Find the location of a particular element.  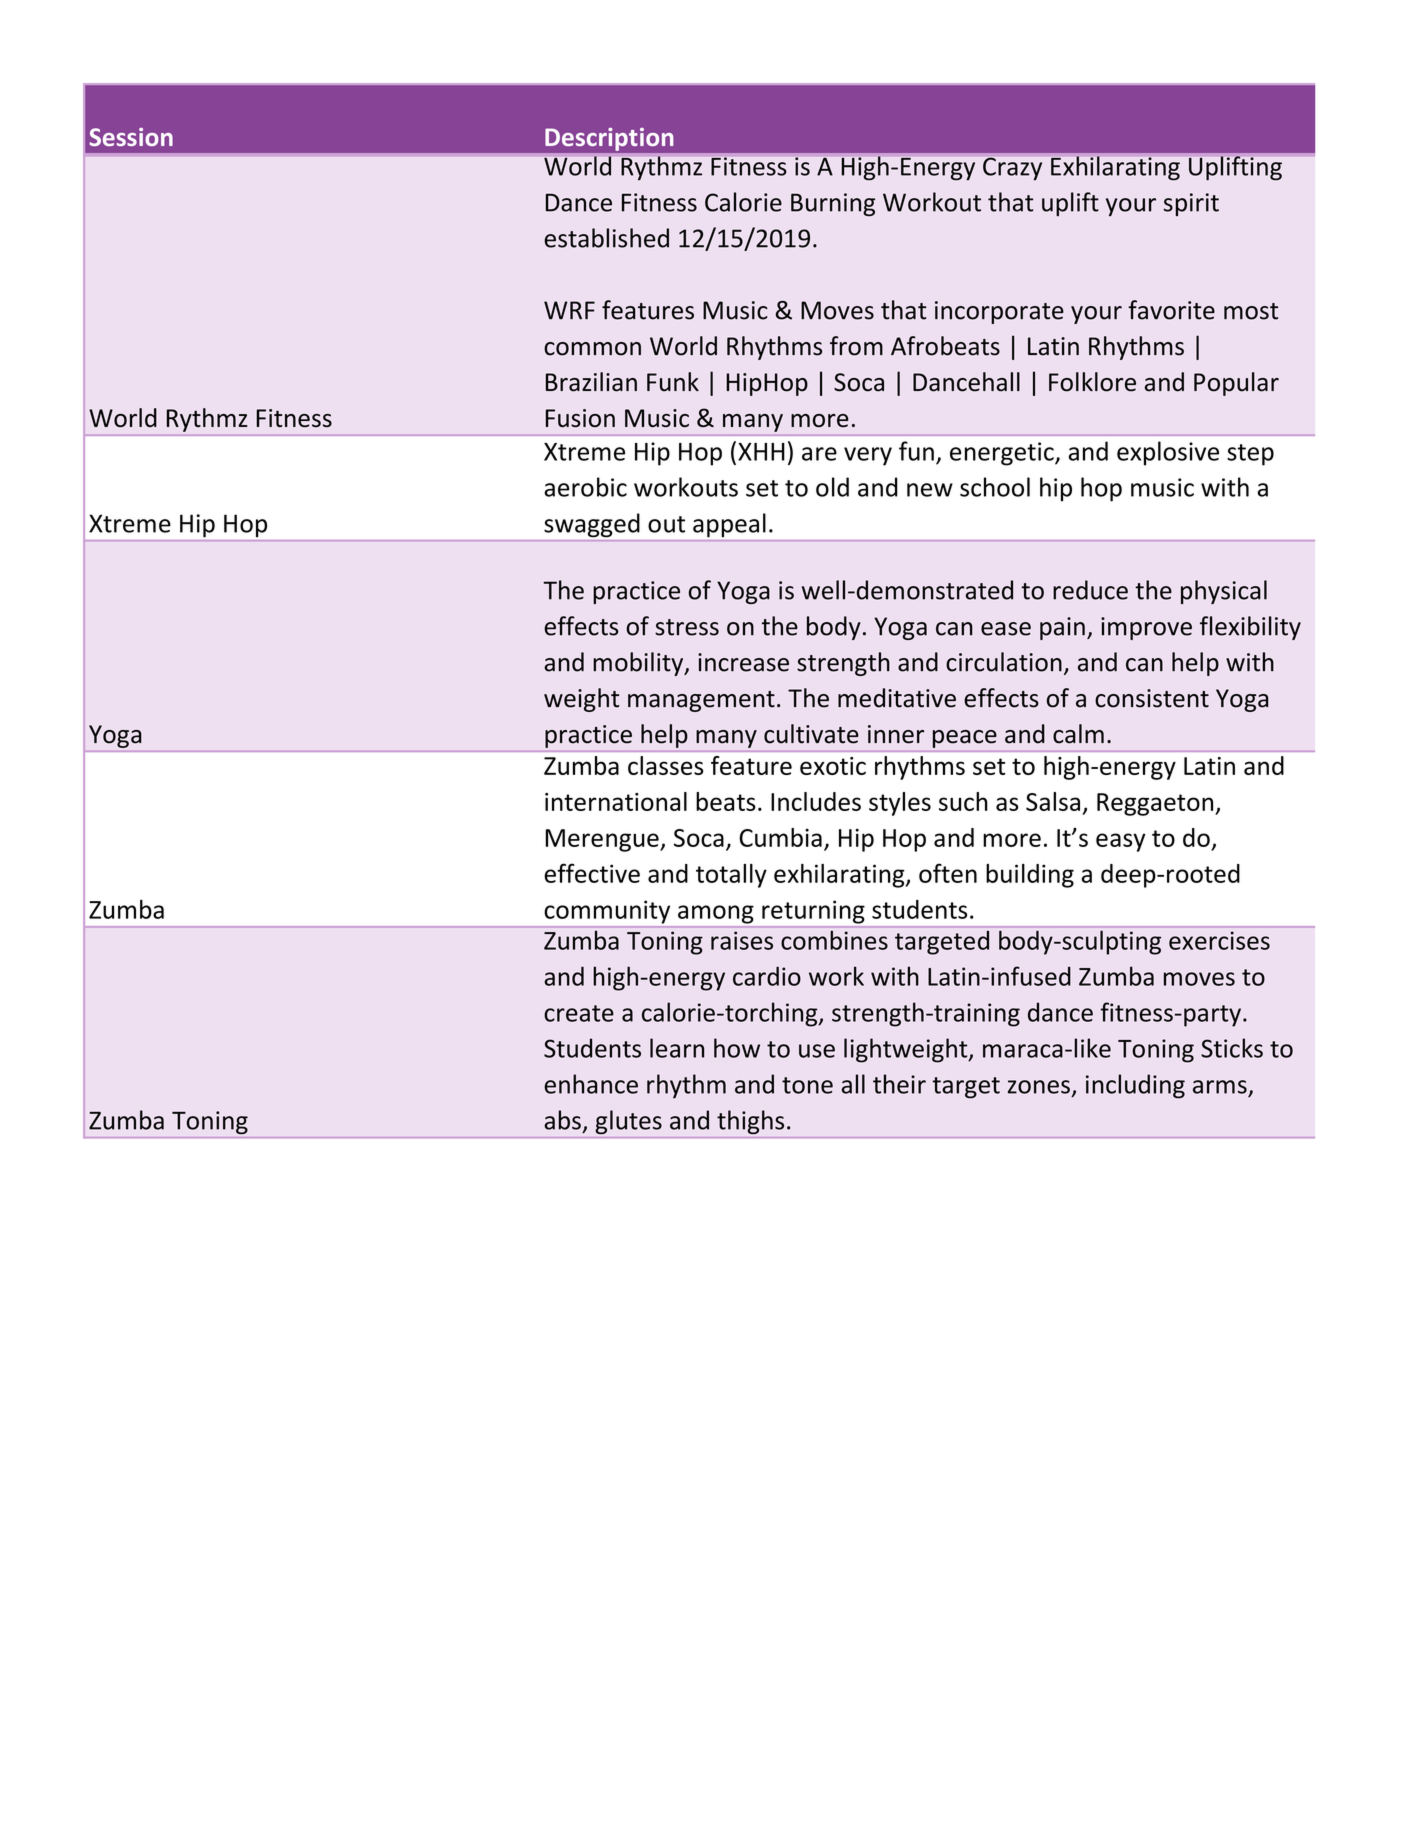

appeal is located at coordinates (729, 525).
